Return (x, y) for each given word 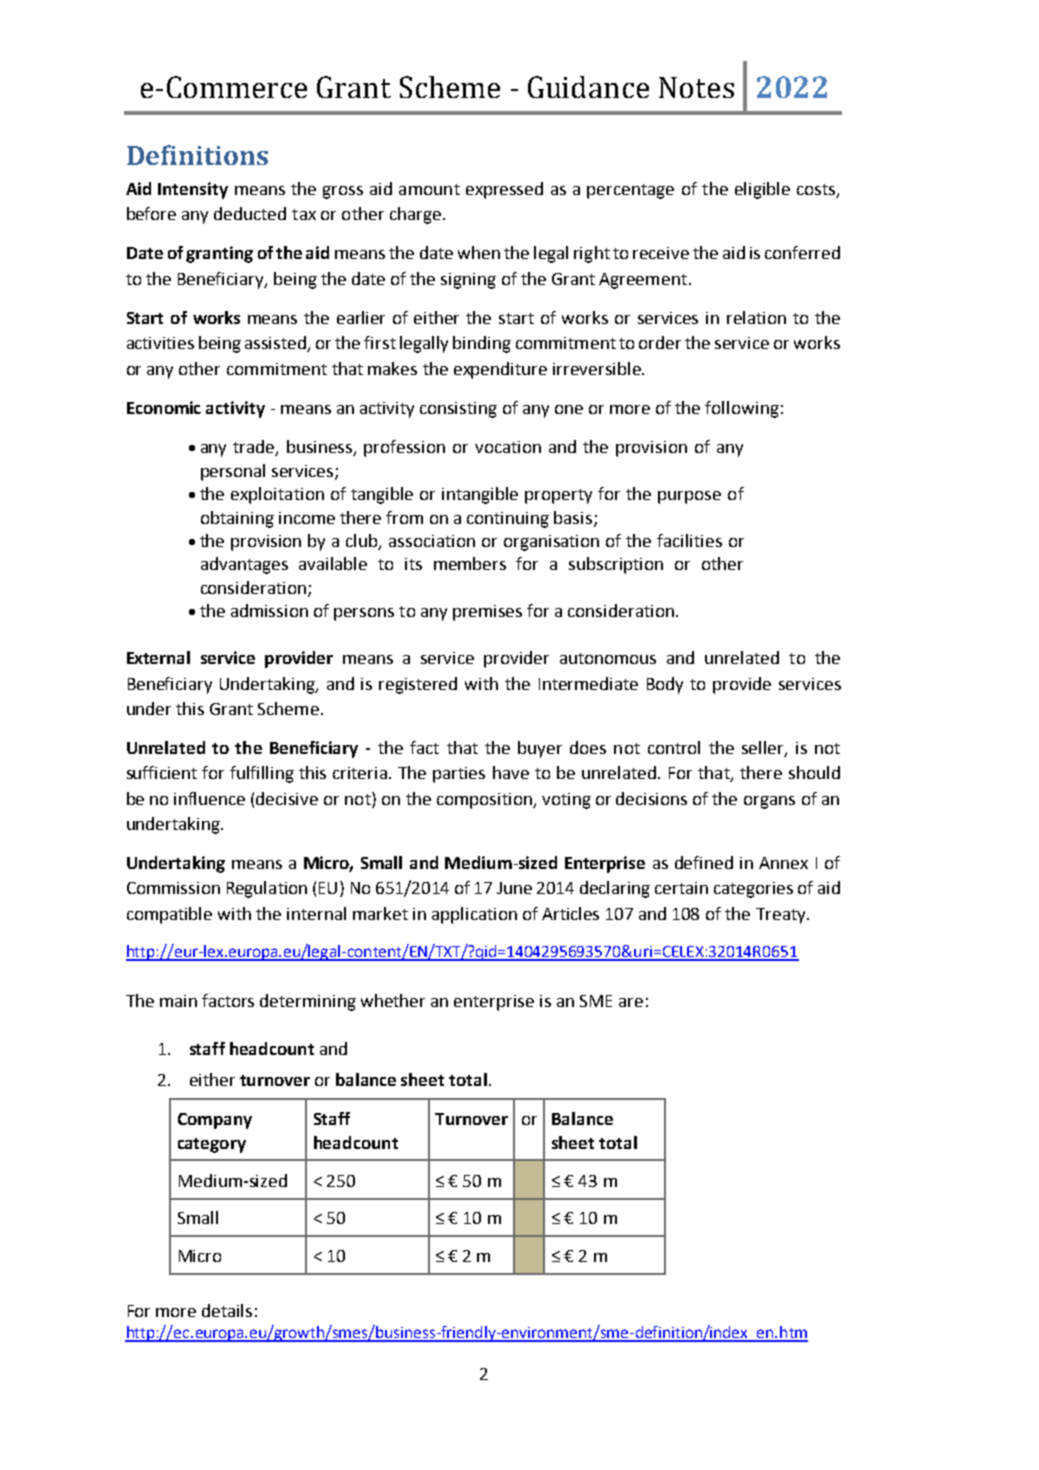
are (631, 1002)
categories (753, 890)
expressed (504, 190)
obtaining (237, 519)
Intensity (193, 190)
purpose (689, 497)
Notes (696, 87)
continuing (508, 520)
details (227, 1310)
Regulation (267, 889)
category (212, 1145)
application (474, 915)
